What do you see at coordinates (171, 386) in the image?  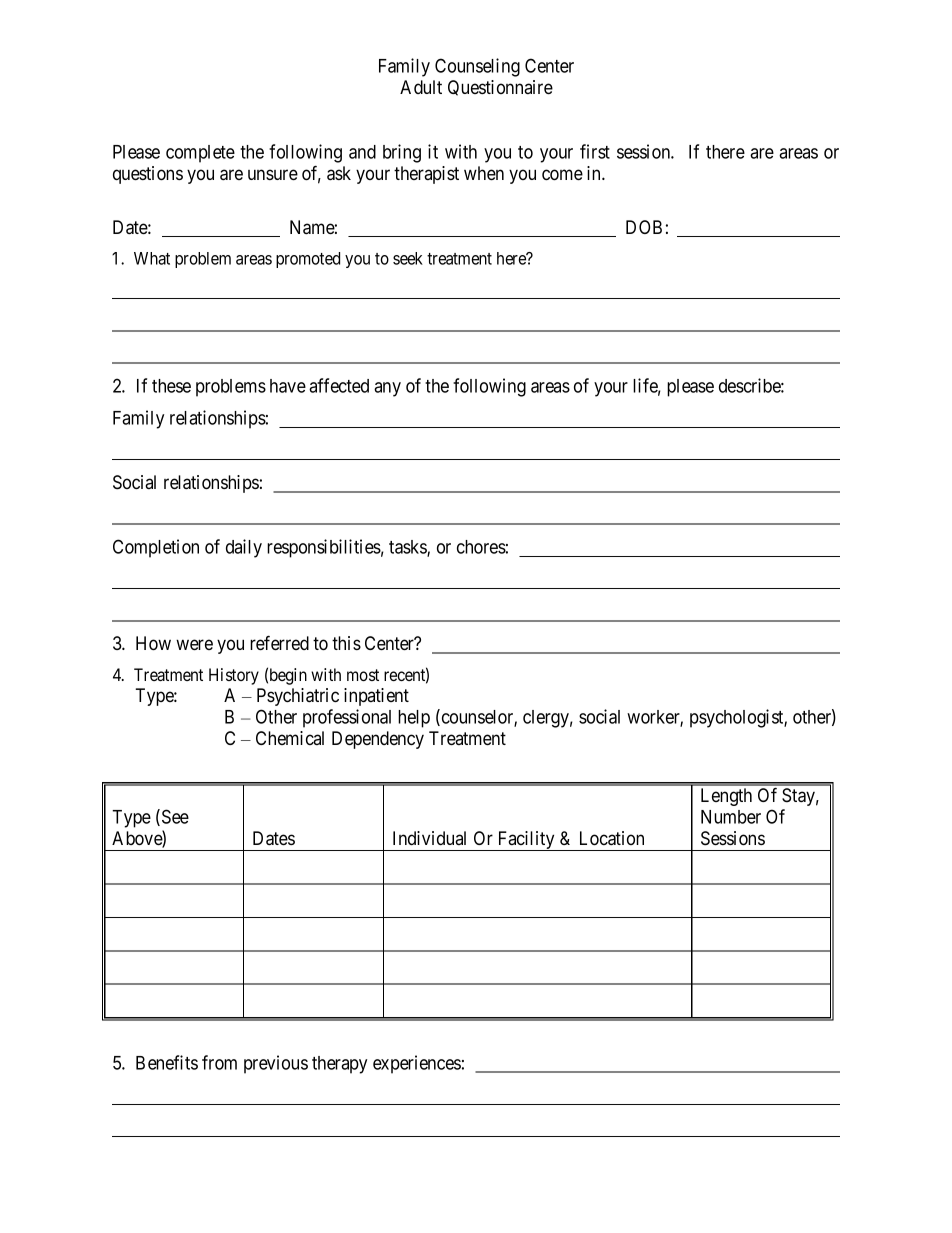 I see `these` at bounding box center [171, 386].
